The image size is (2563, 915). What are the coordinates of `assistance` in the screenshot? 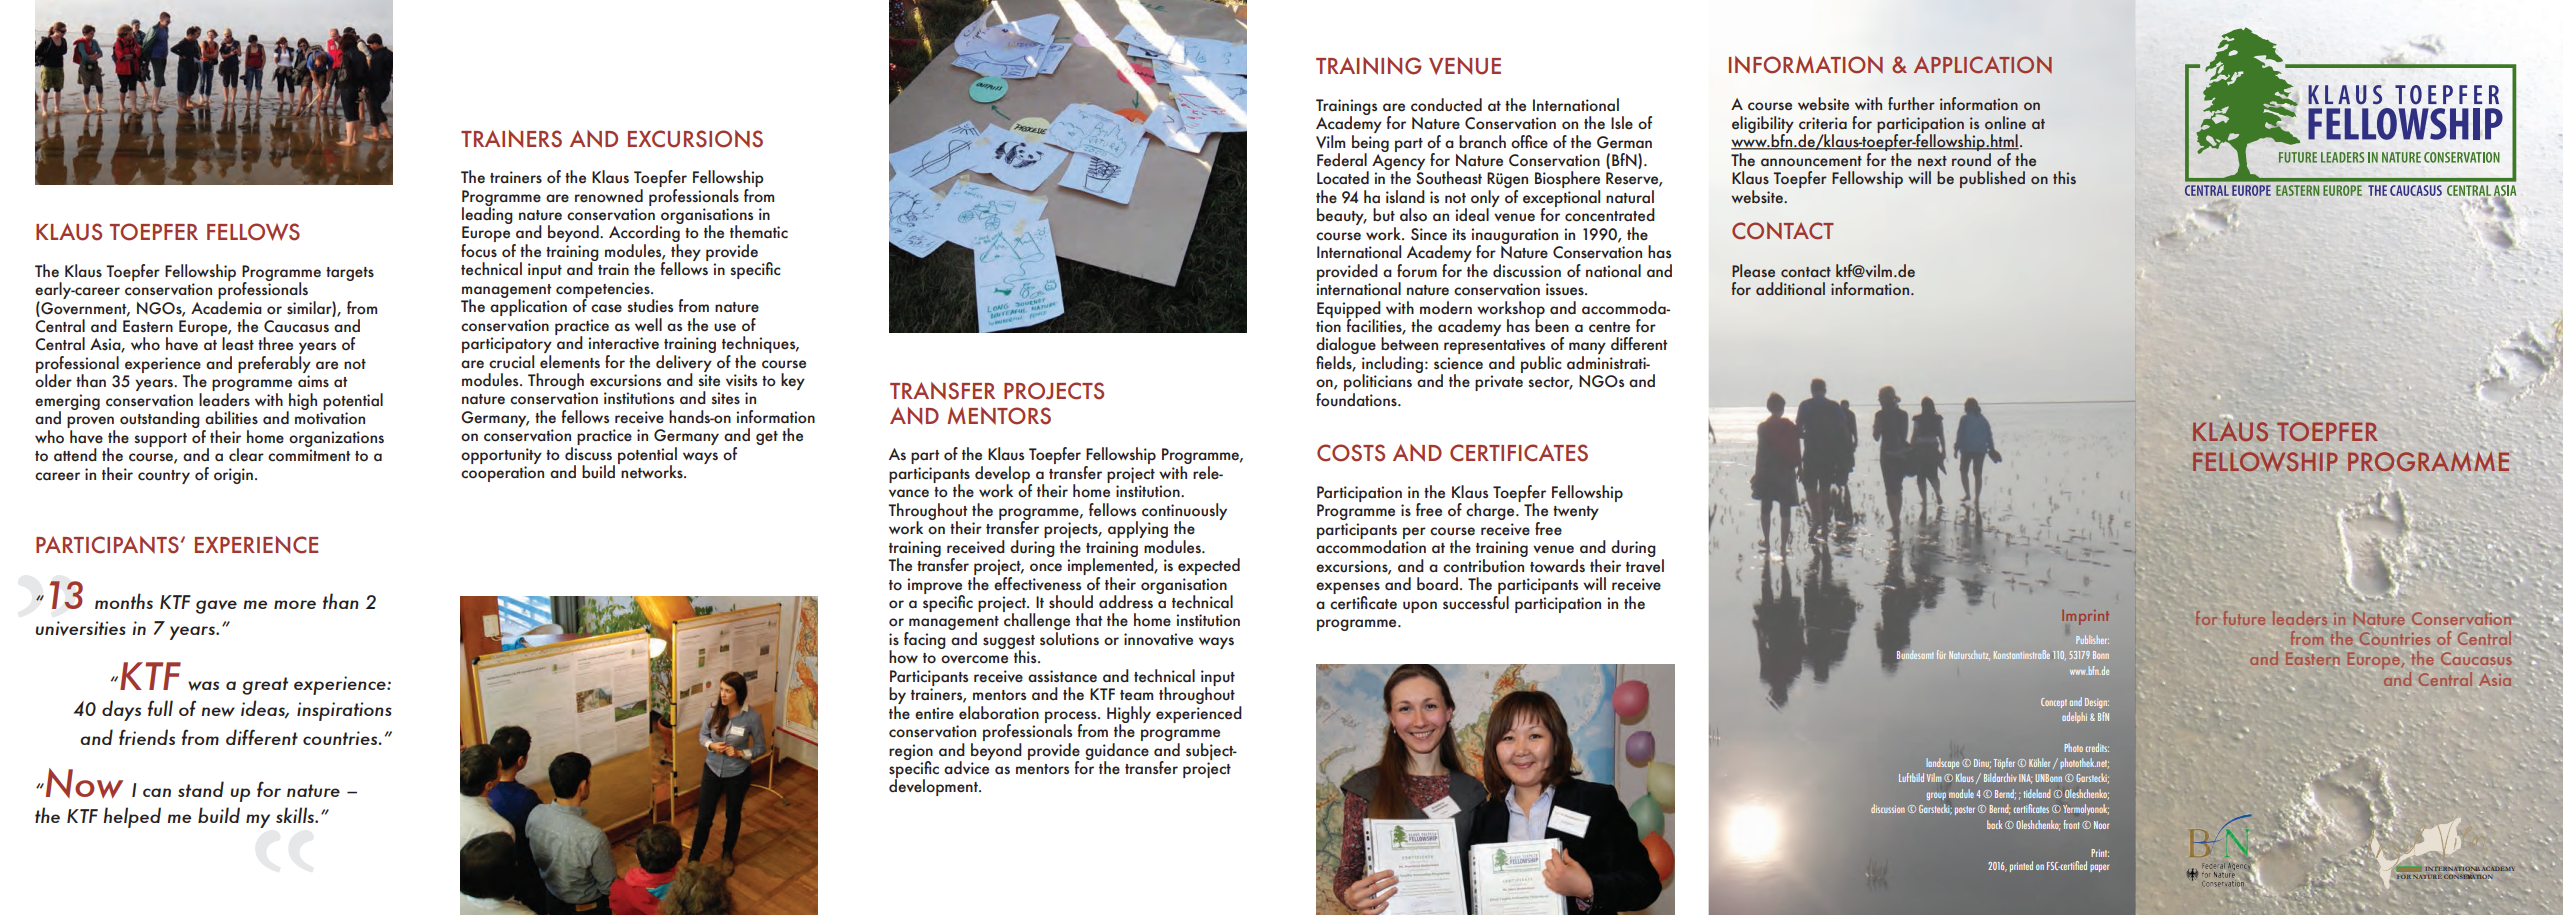 It's located at (1062, 676).
